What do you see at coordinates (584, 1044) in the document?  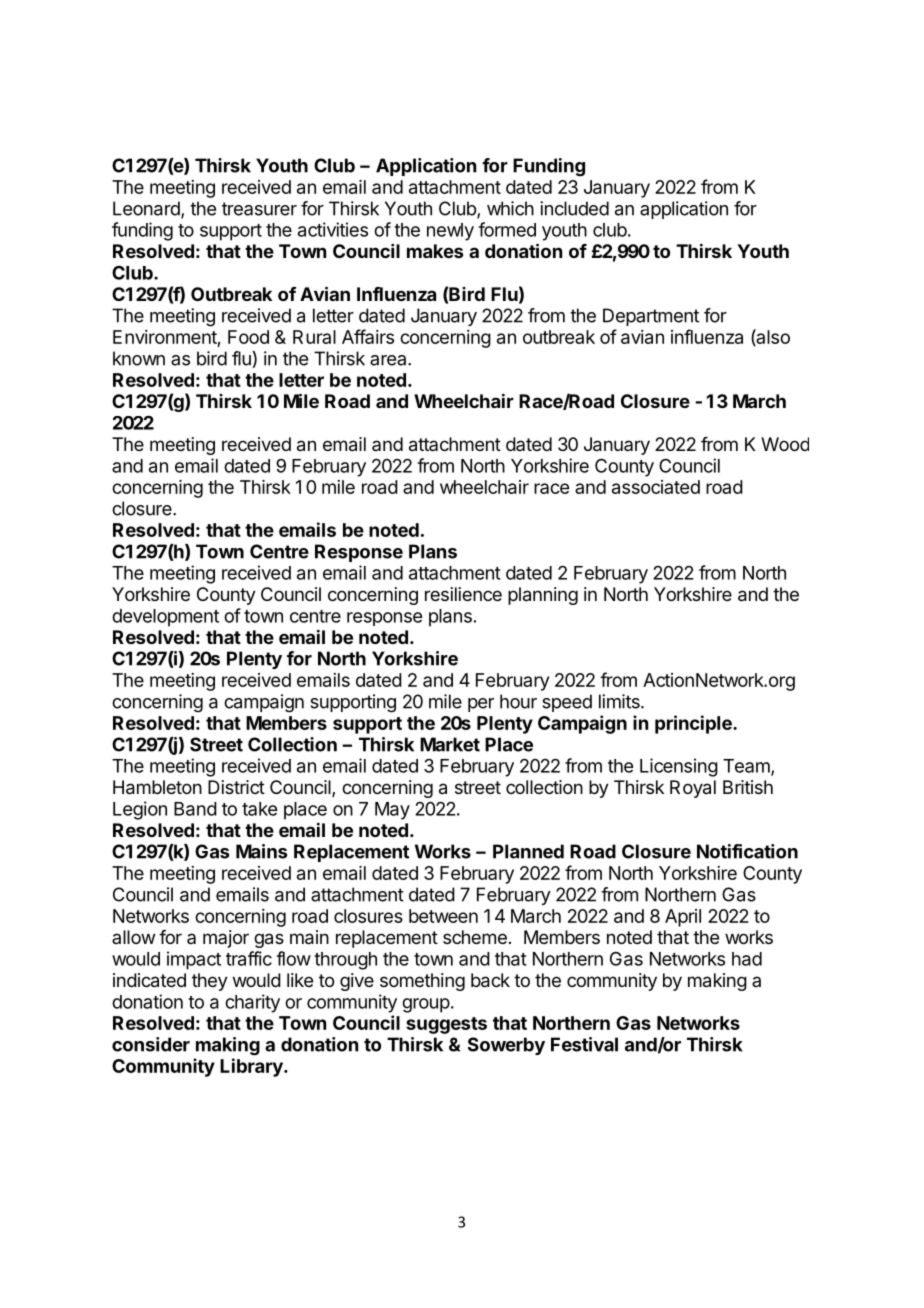 I see `Festival` at bounding box center [584, 1044].
